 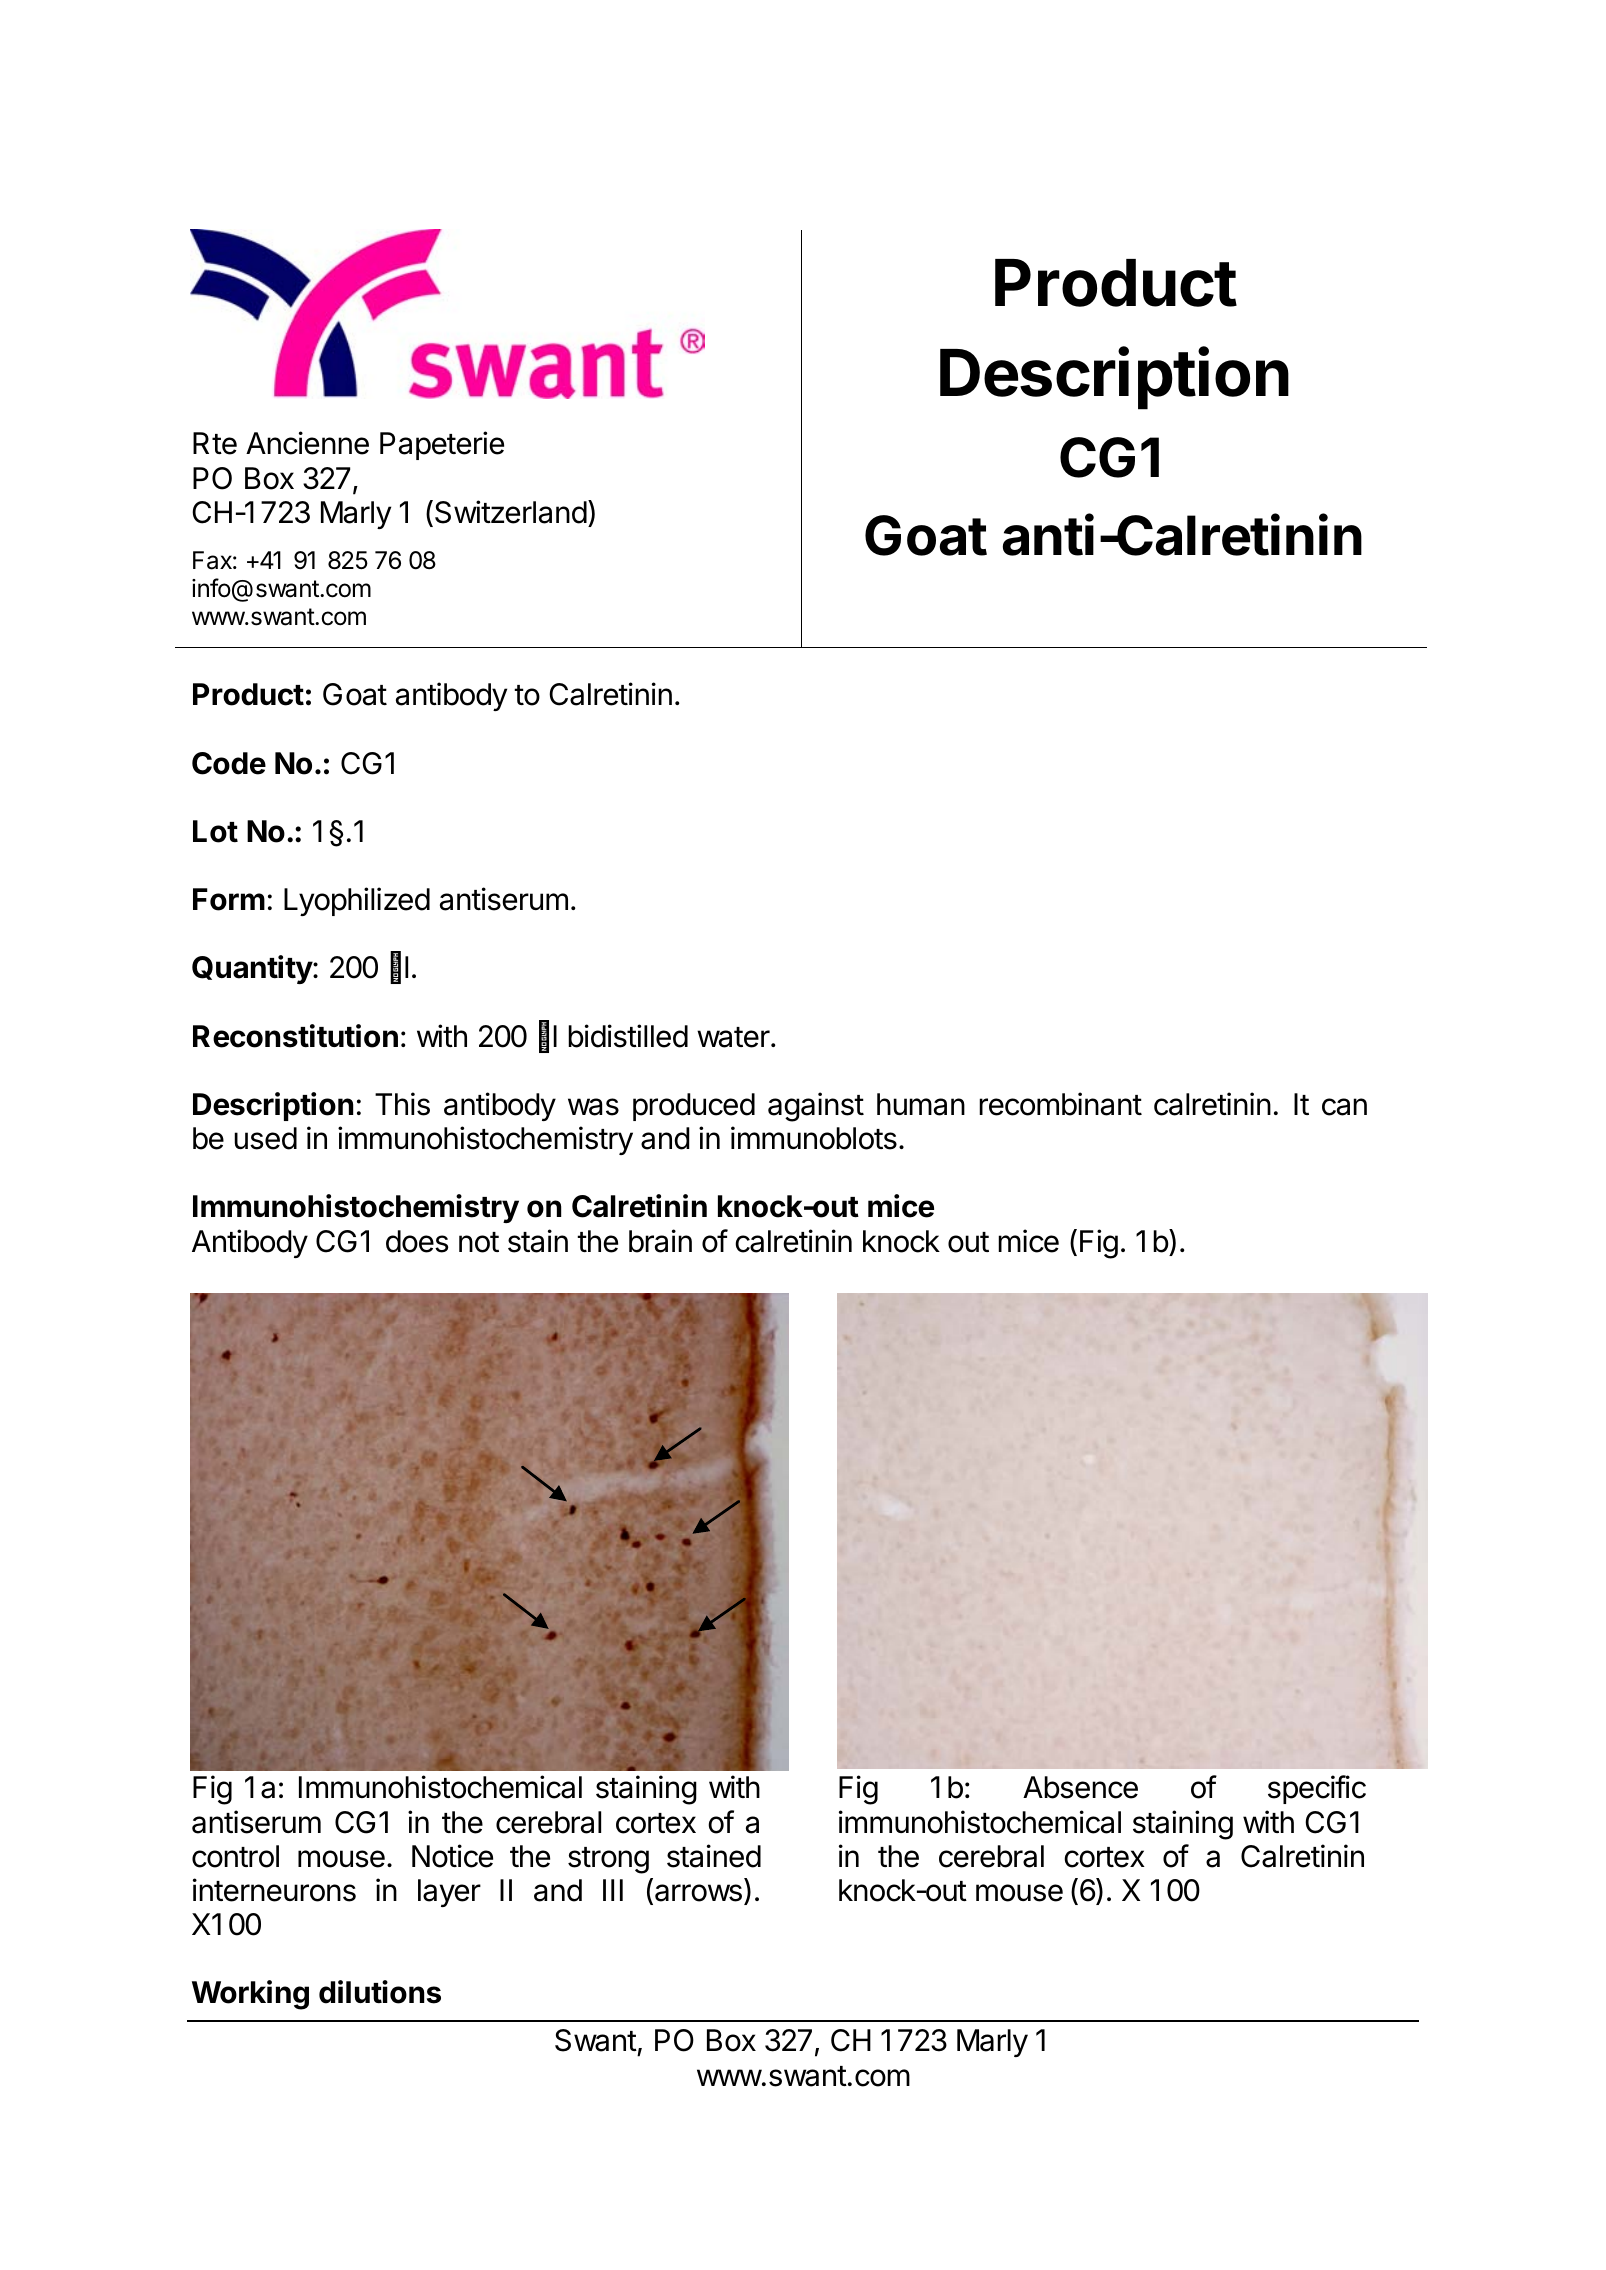 I want to click on Notice, so click(x=452, y=1856).
